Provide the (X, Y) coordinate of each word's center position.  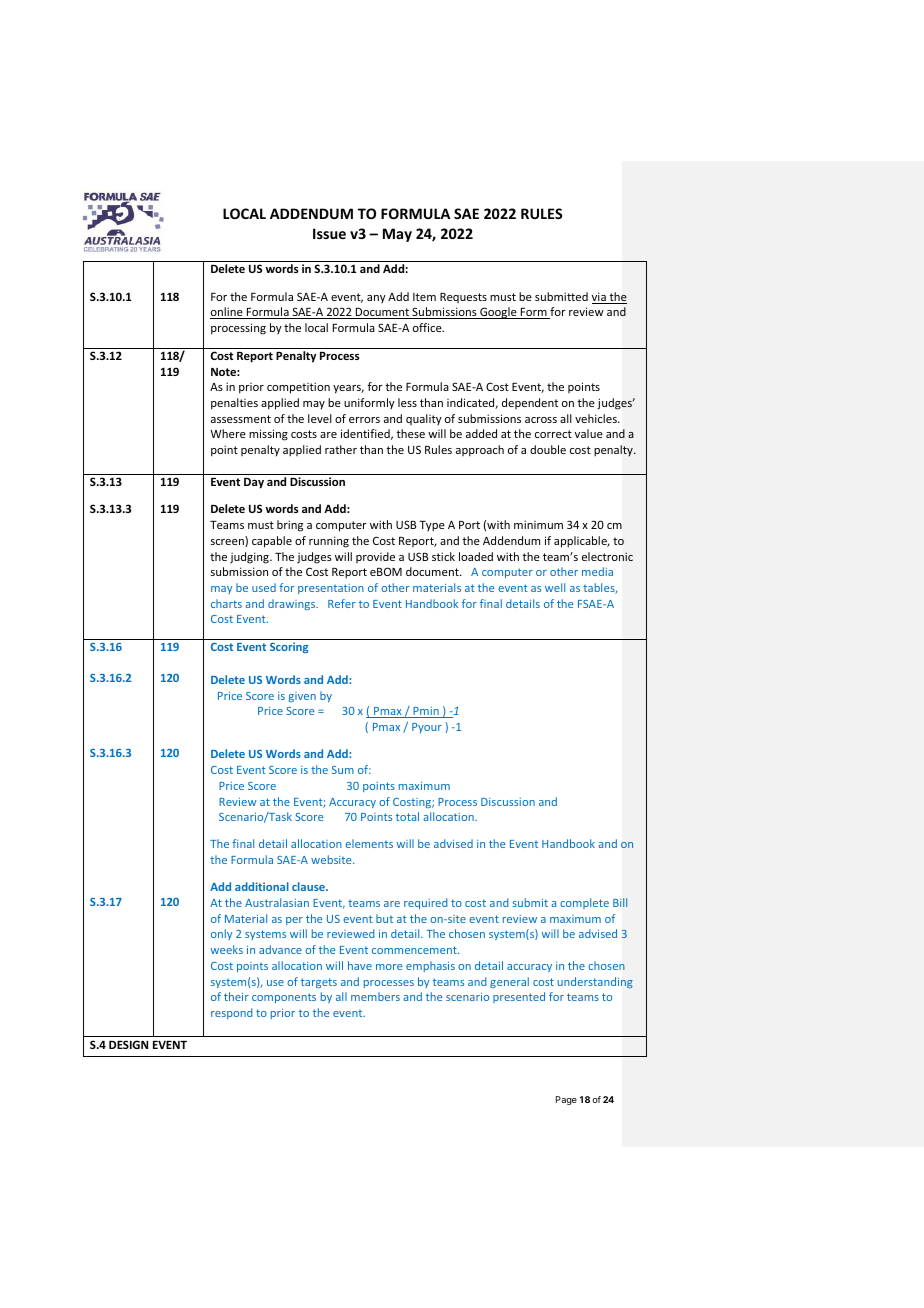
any (376, 299)
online (227, 313)
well (555, 587)
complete (584, 903)
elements (369, 843)
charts (226, 603)
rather (341, 449)
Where (228, 433)
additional (262, 886)
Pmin (426, 712)
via (600, 298)
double (548, 449)
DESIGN (128, 1044)
